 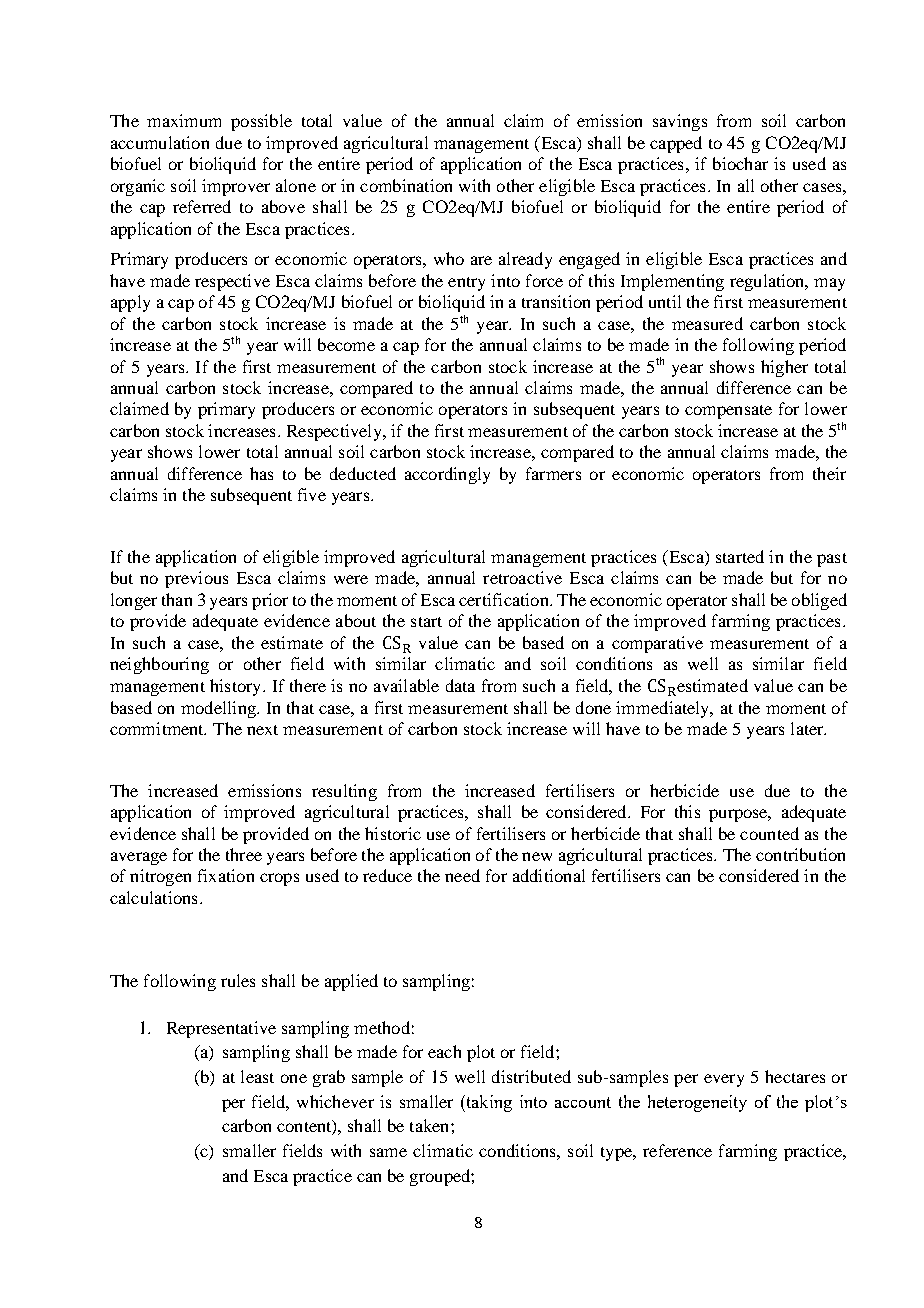 What do you see at coordinates (184, 120) in the screenshot?
I see `maximum` at bounding box center [184, 120].
